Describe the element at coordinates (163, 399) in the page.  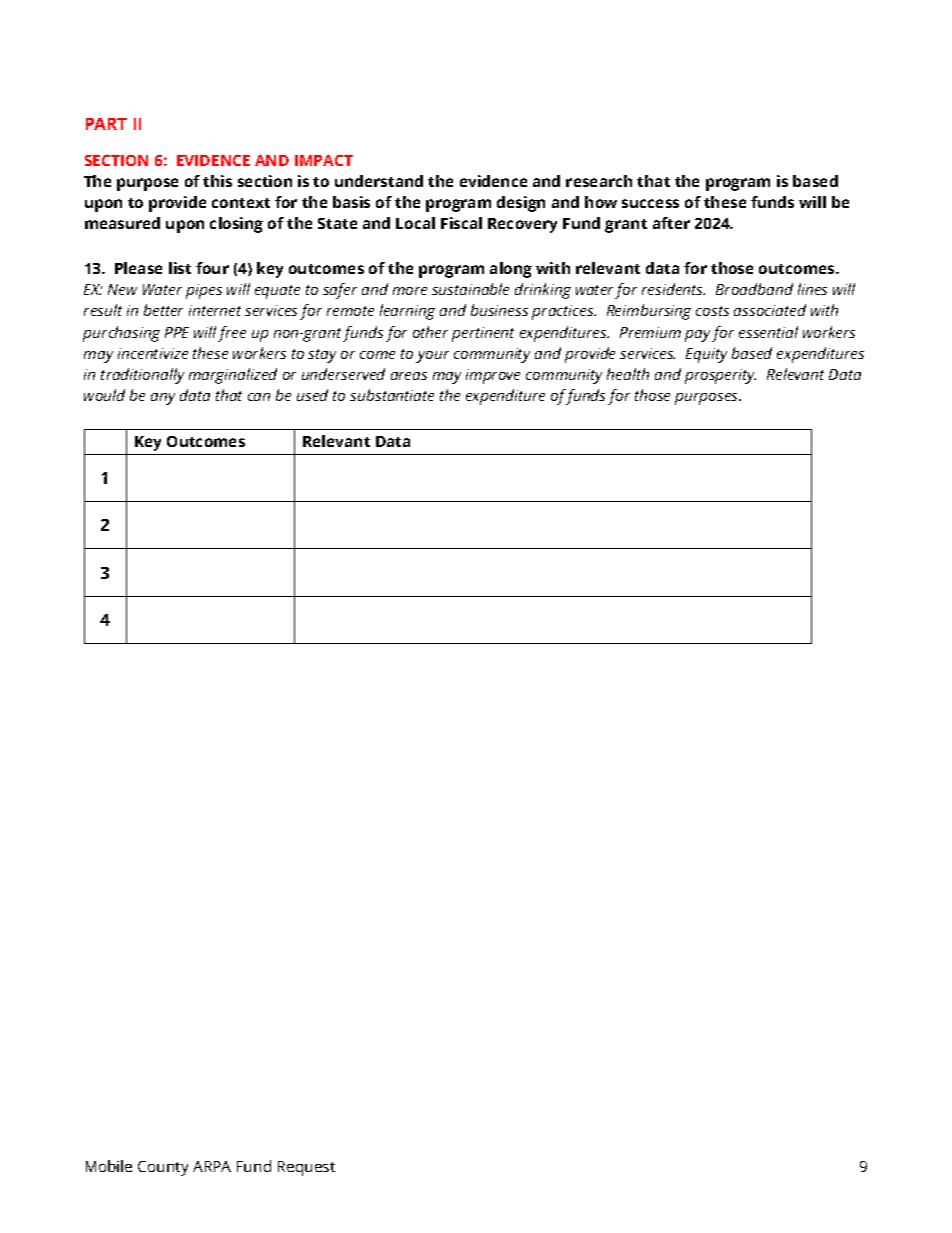
I see `any` at that location.
